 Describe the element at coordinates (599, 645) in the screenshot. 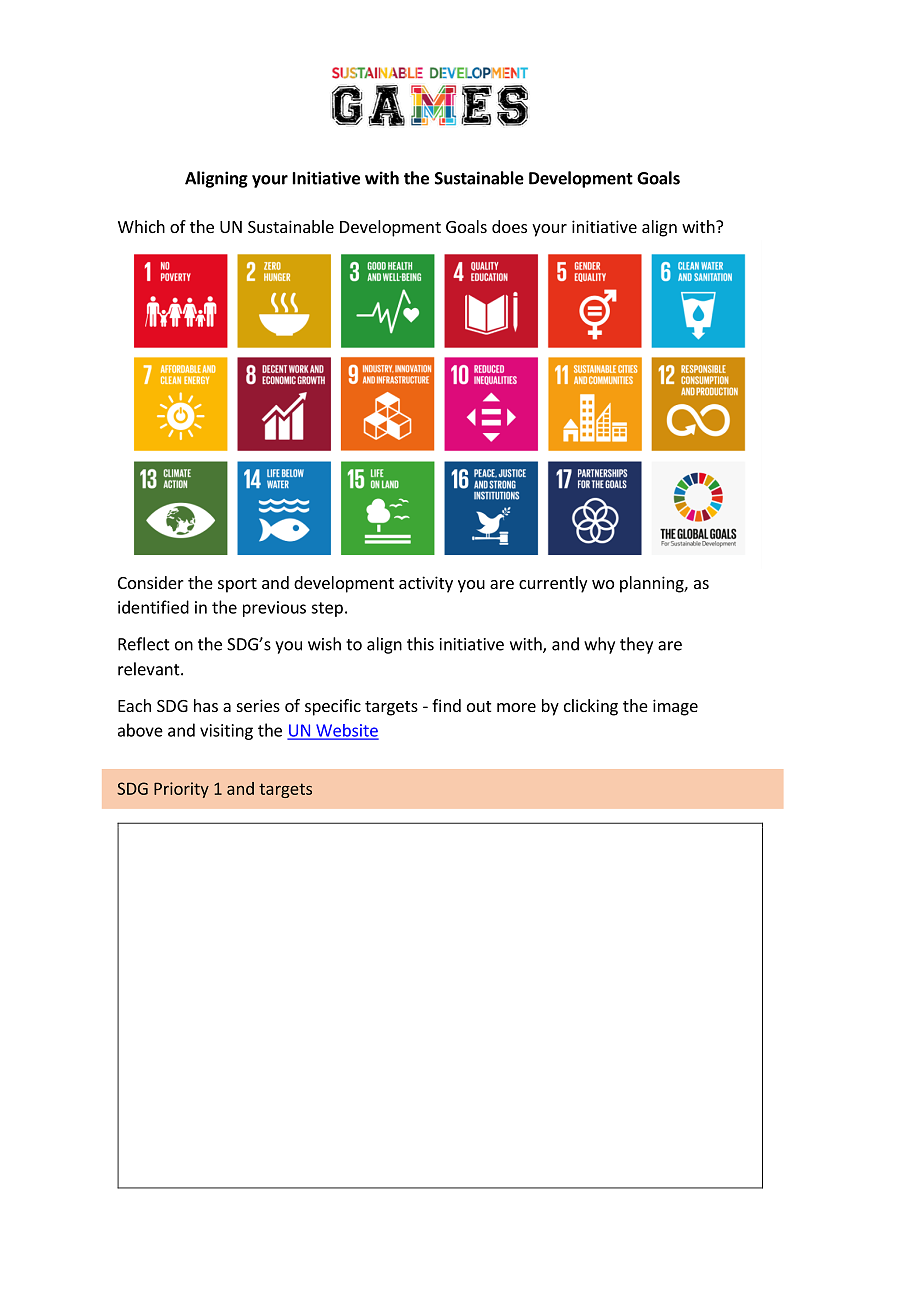

I see `why` at that location.
